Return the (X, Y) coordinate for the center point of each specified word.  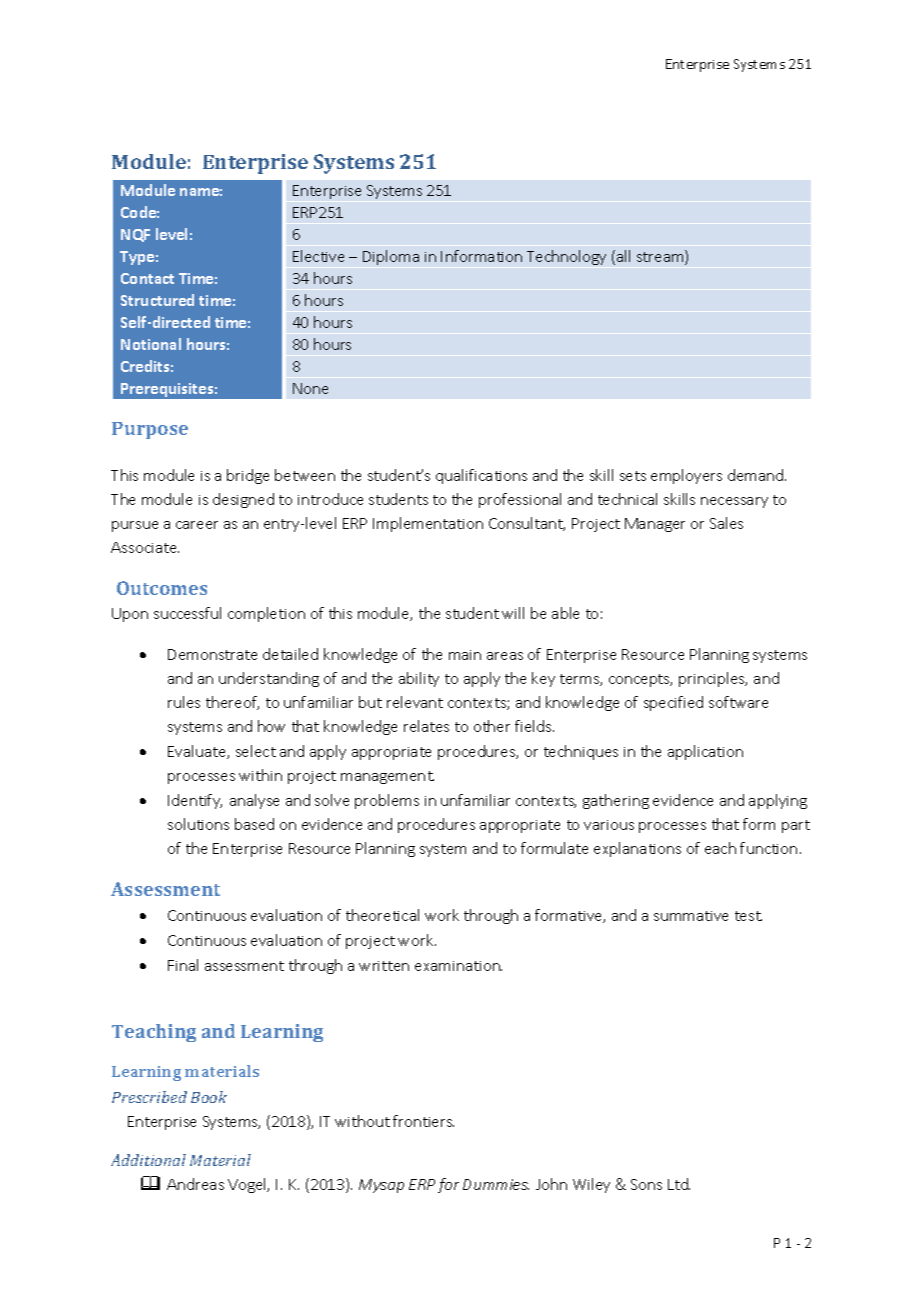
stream (661, 257)
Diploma (391, 257)
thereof (232, 703)
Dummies (496, 1184)
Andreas (195, 1184)
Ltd (679, 1184)
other (492, 726)
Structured (157, 300)
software (738, 702)
